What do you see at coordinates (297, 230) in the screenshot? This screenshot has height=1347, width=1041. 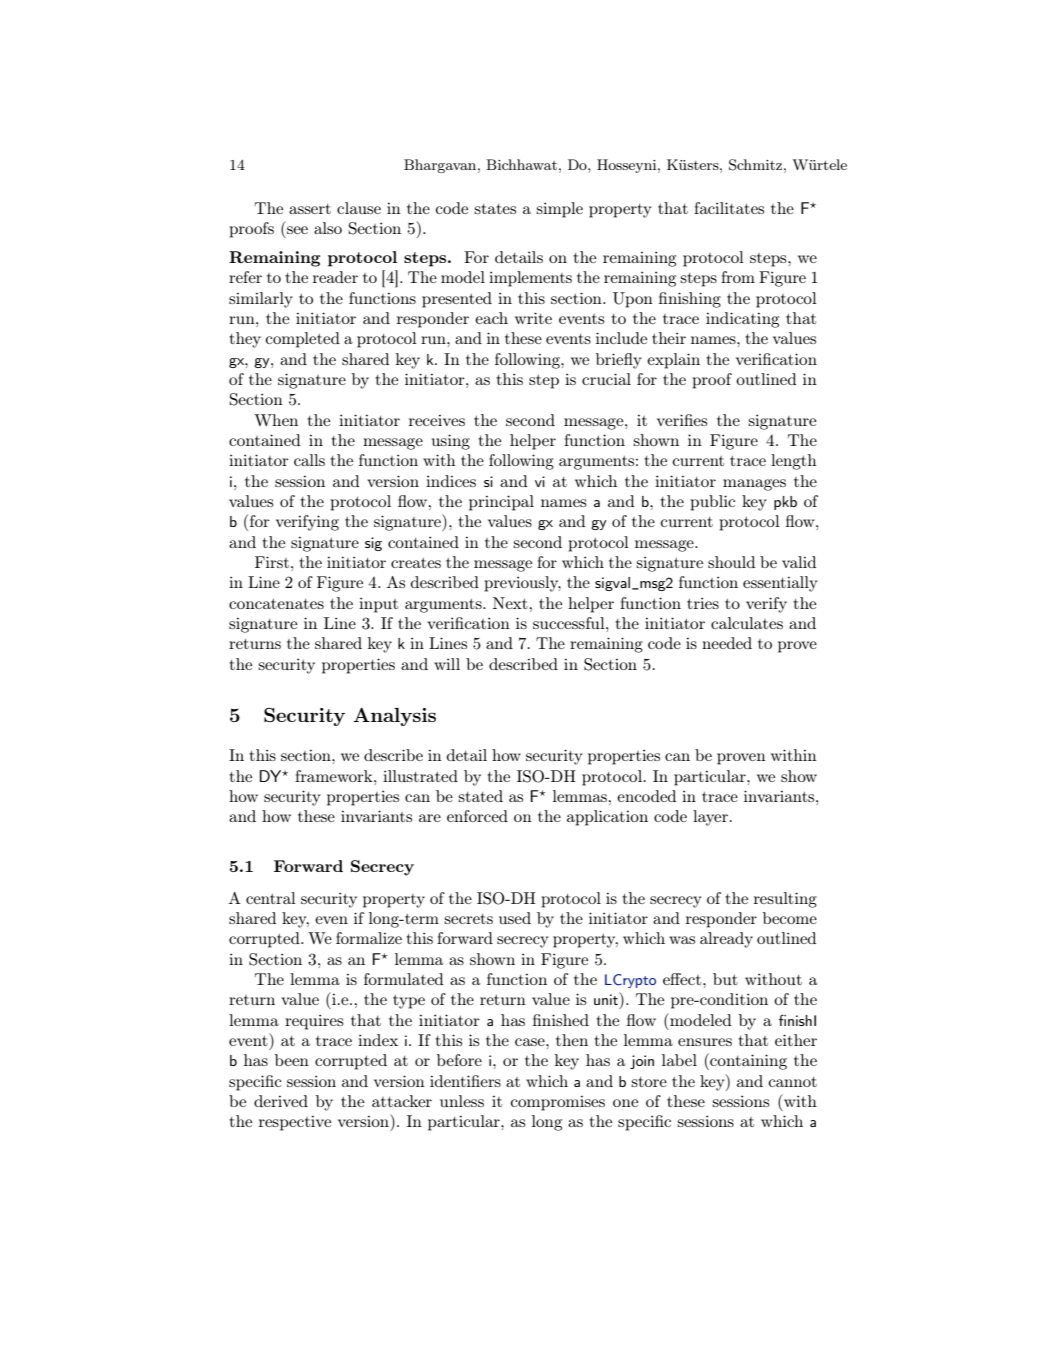 I see `see` at bounding box center [297, 230].
